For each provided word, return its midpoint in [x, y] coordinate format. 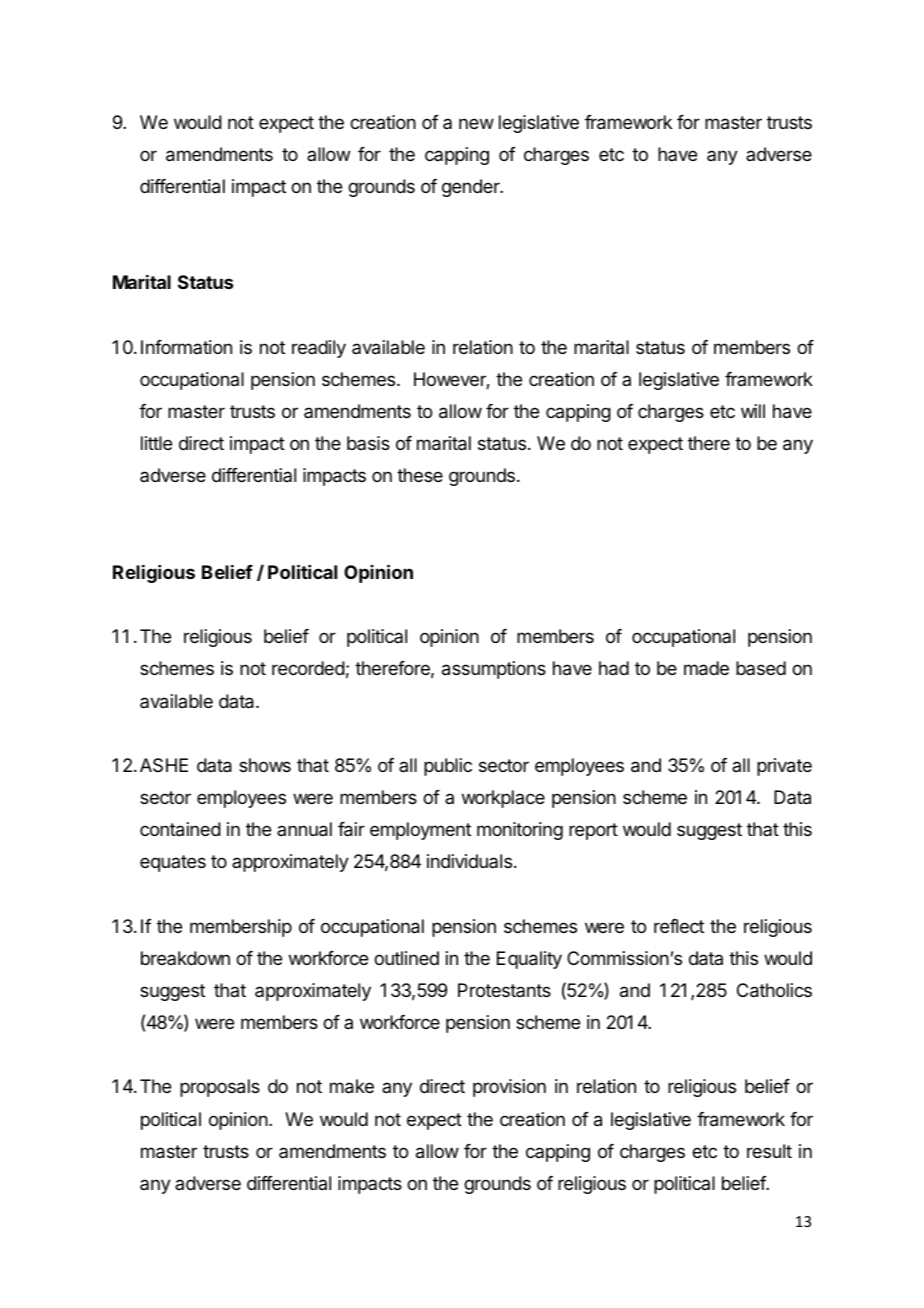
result [769, 1151]
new [476, 123]
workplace [503, 799]
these [420, 475]
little [156, 443]
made [706, 668]
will [753, 411]
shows [265, 765]
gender [472, 188]
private [784, 767]
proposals [220, 1088]
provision [509, 1088]
